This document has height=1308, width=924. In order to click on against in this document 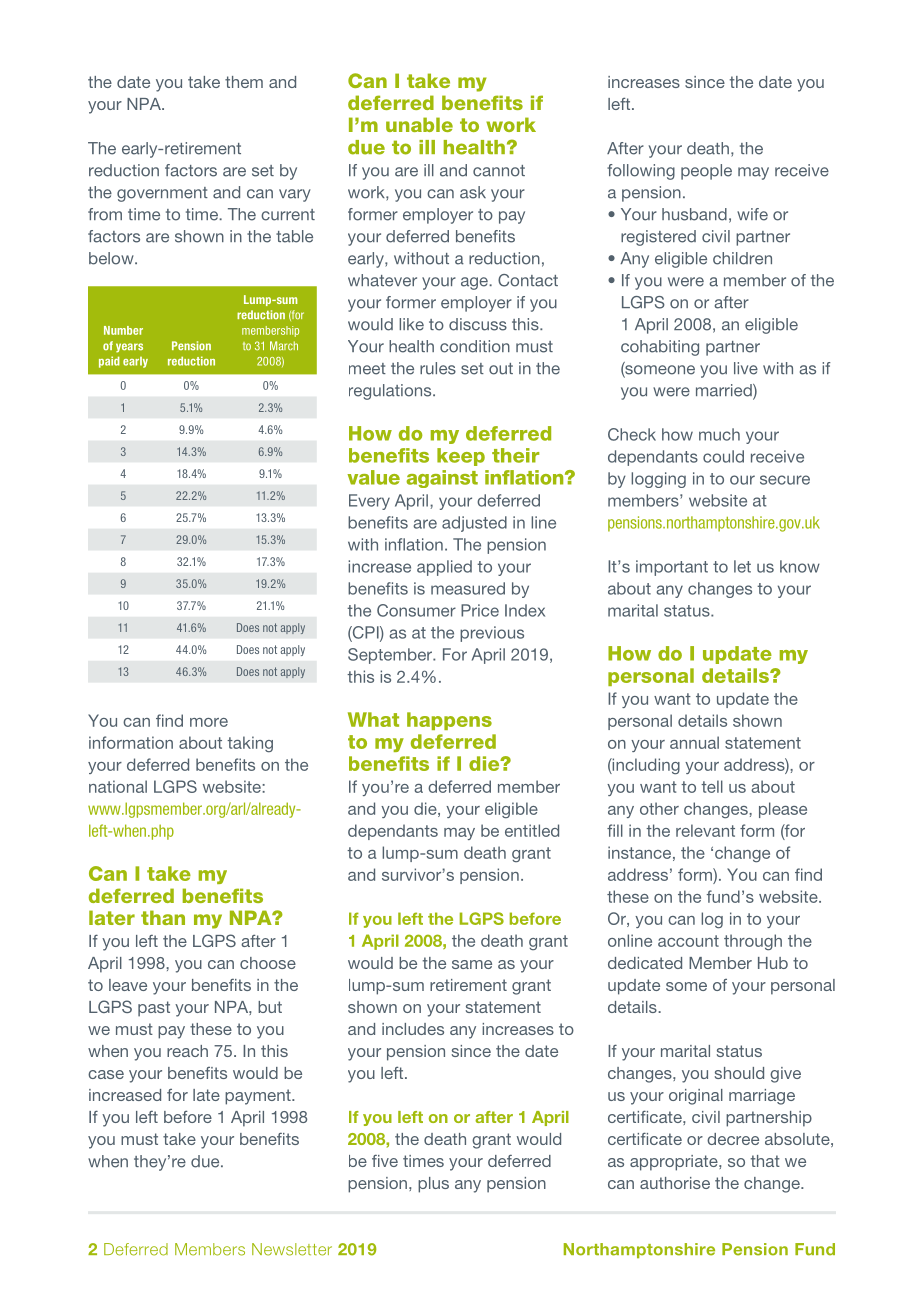, I will do `click(442, 479)`.
